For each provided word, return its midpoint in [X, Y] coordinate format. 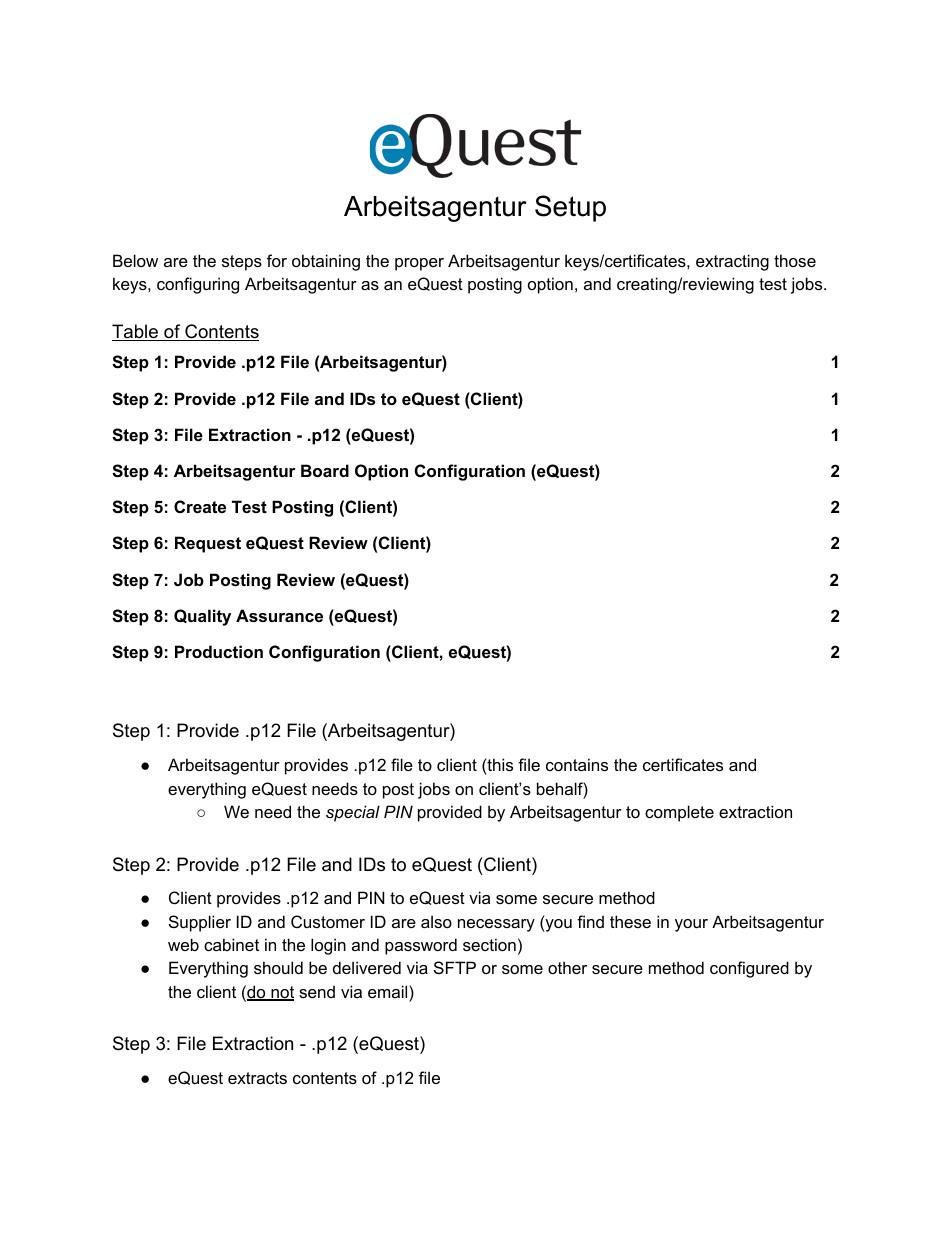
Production [219, 651]
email [389, 991]
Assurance [279, 615]
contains [577, 764]
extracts [257, 1078]
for [277, 260]
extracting [732, 262]
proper [419, 264]
